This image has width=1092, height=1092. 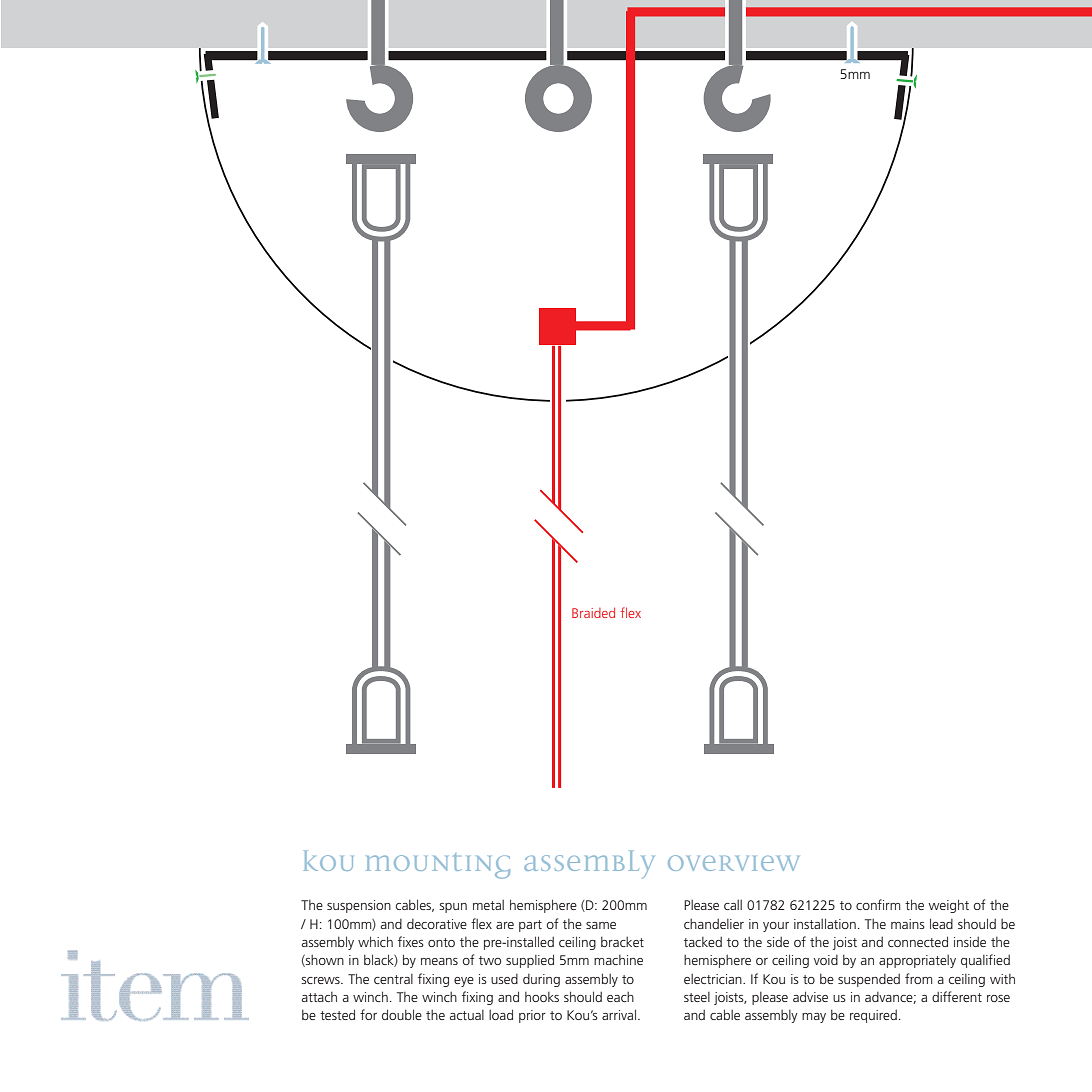 What do you see at coordinates (438, 866) in the image?
I see `mounting` at bounding box center [438, 866].
